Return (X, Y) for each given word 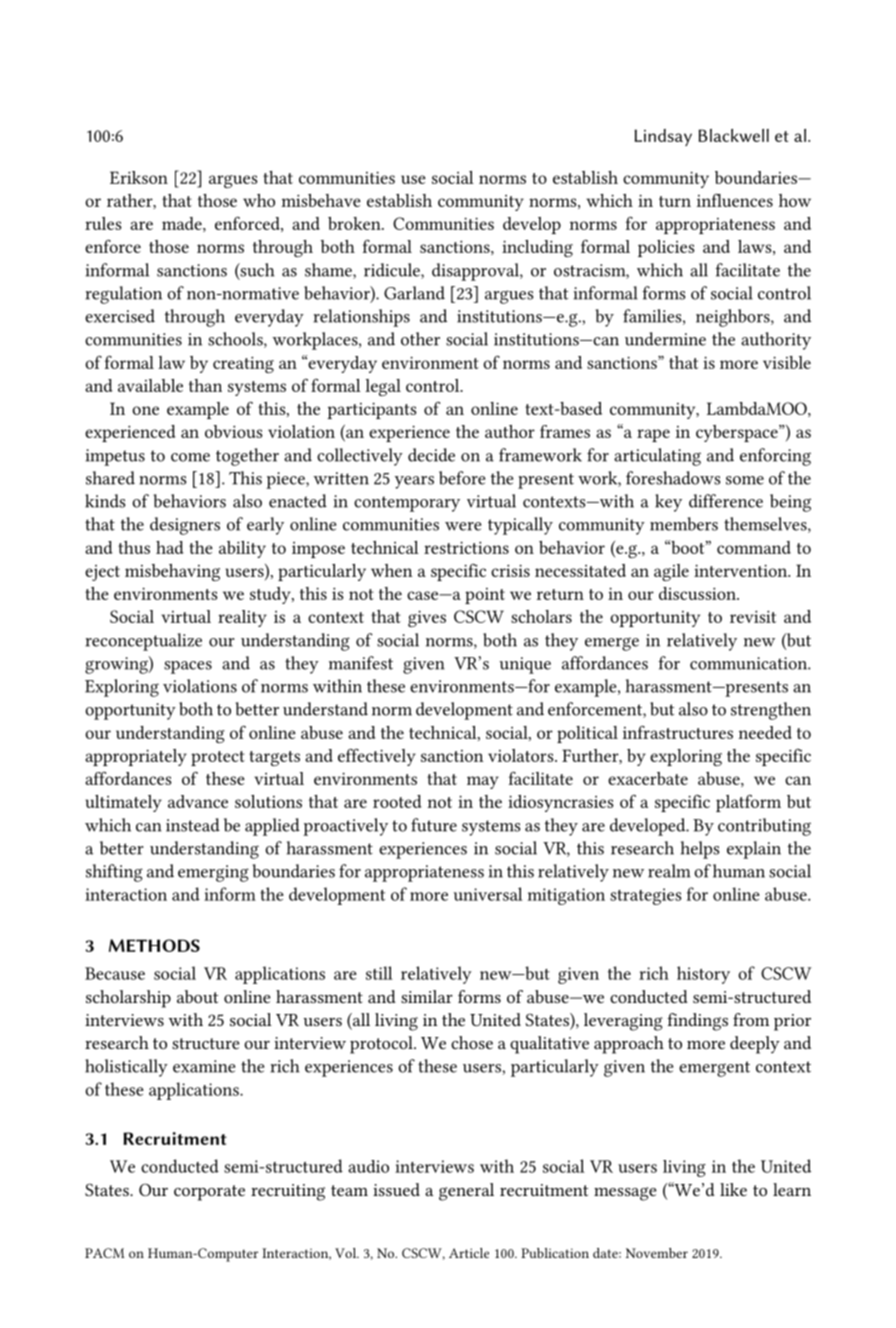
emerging (213, 873)
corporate (209, 1193)
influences (735, 200)
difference (726, 501)
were (463, 526)
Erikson (139, 177)
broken (355, 223)
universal (488, 894)
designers (185, 526)
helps (700, 850)
